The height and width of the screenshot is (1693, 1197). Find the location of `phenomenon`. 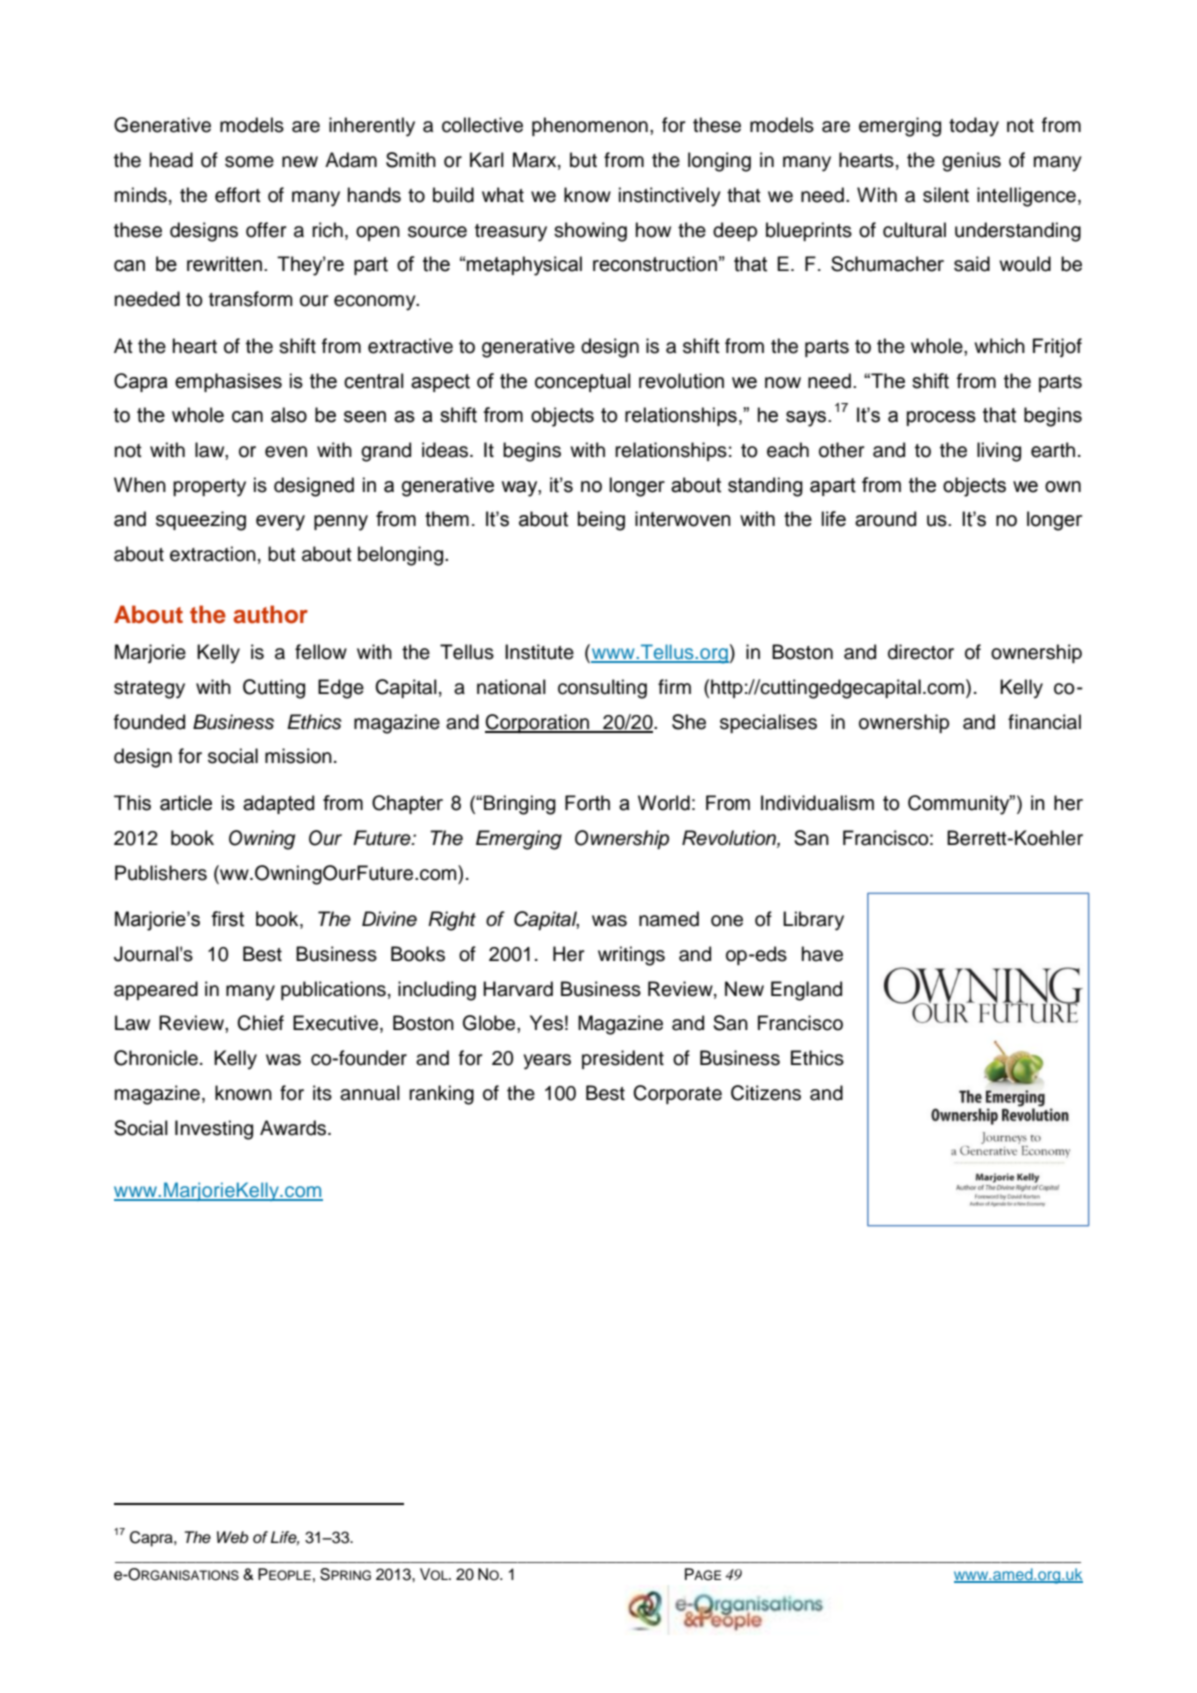

phenomenon is located at coordinates (590, 126).
